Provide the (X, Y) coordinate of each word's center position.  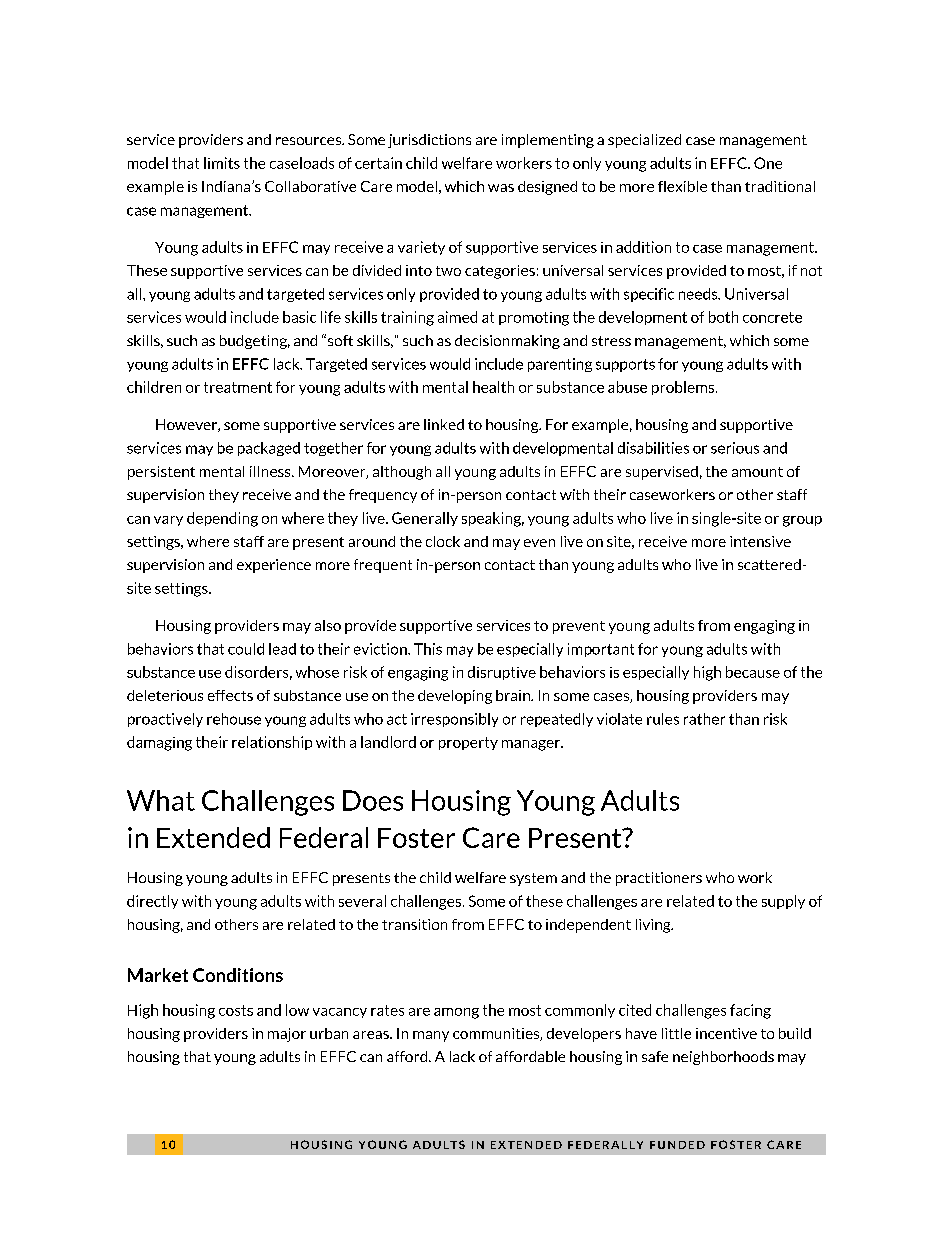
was (501, 188)
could (246, 649)
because (753, 672)
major (287, 1035)
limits (222, 163)
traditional (780, 186)
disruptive (502, 673)
